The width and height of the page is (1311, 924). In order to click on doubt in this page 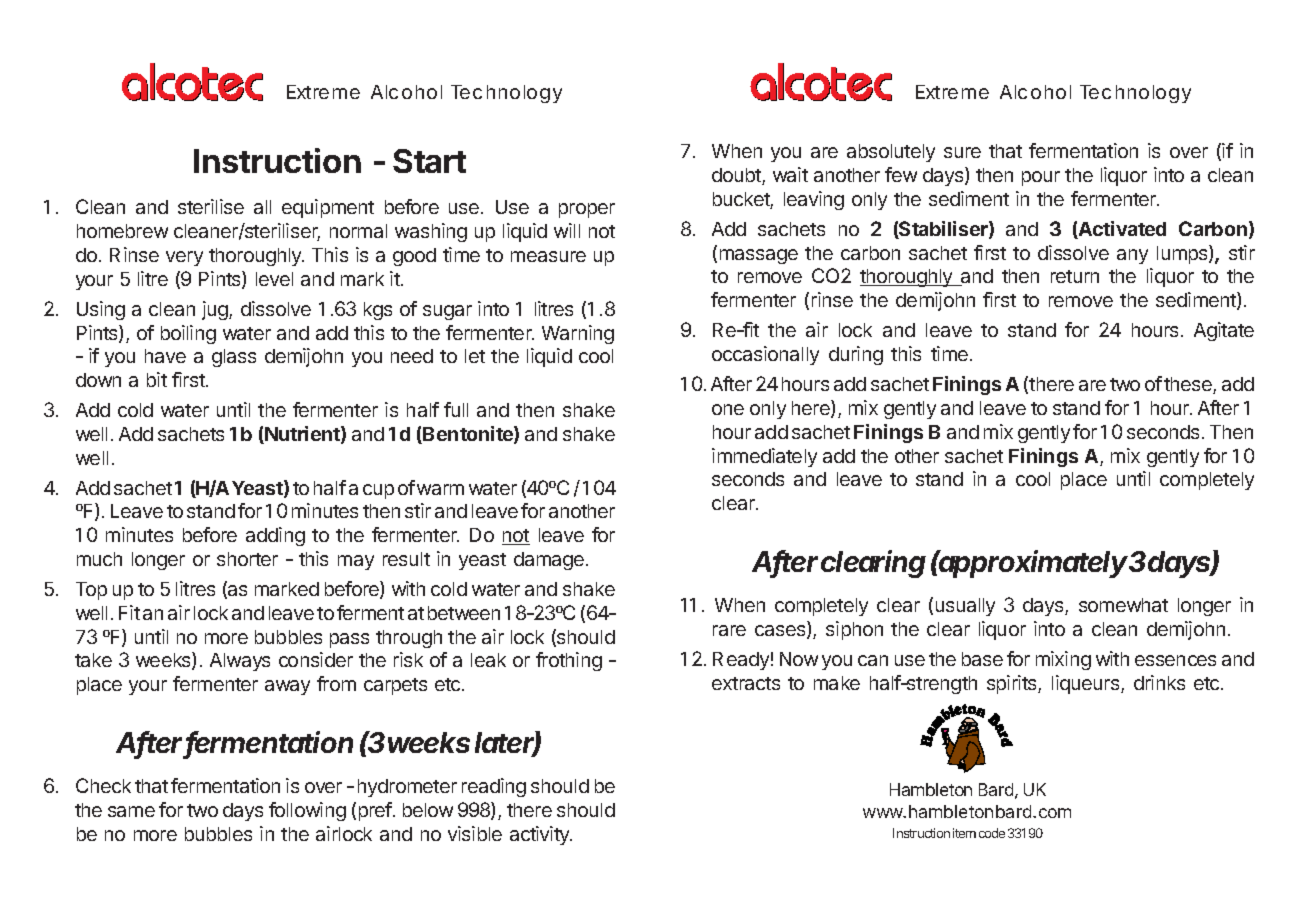, I will do `click(737, 176)`.
